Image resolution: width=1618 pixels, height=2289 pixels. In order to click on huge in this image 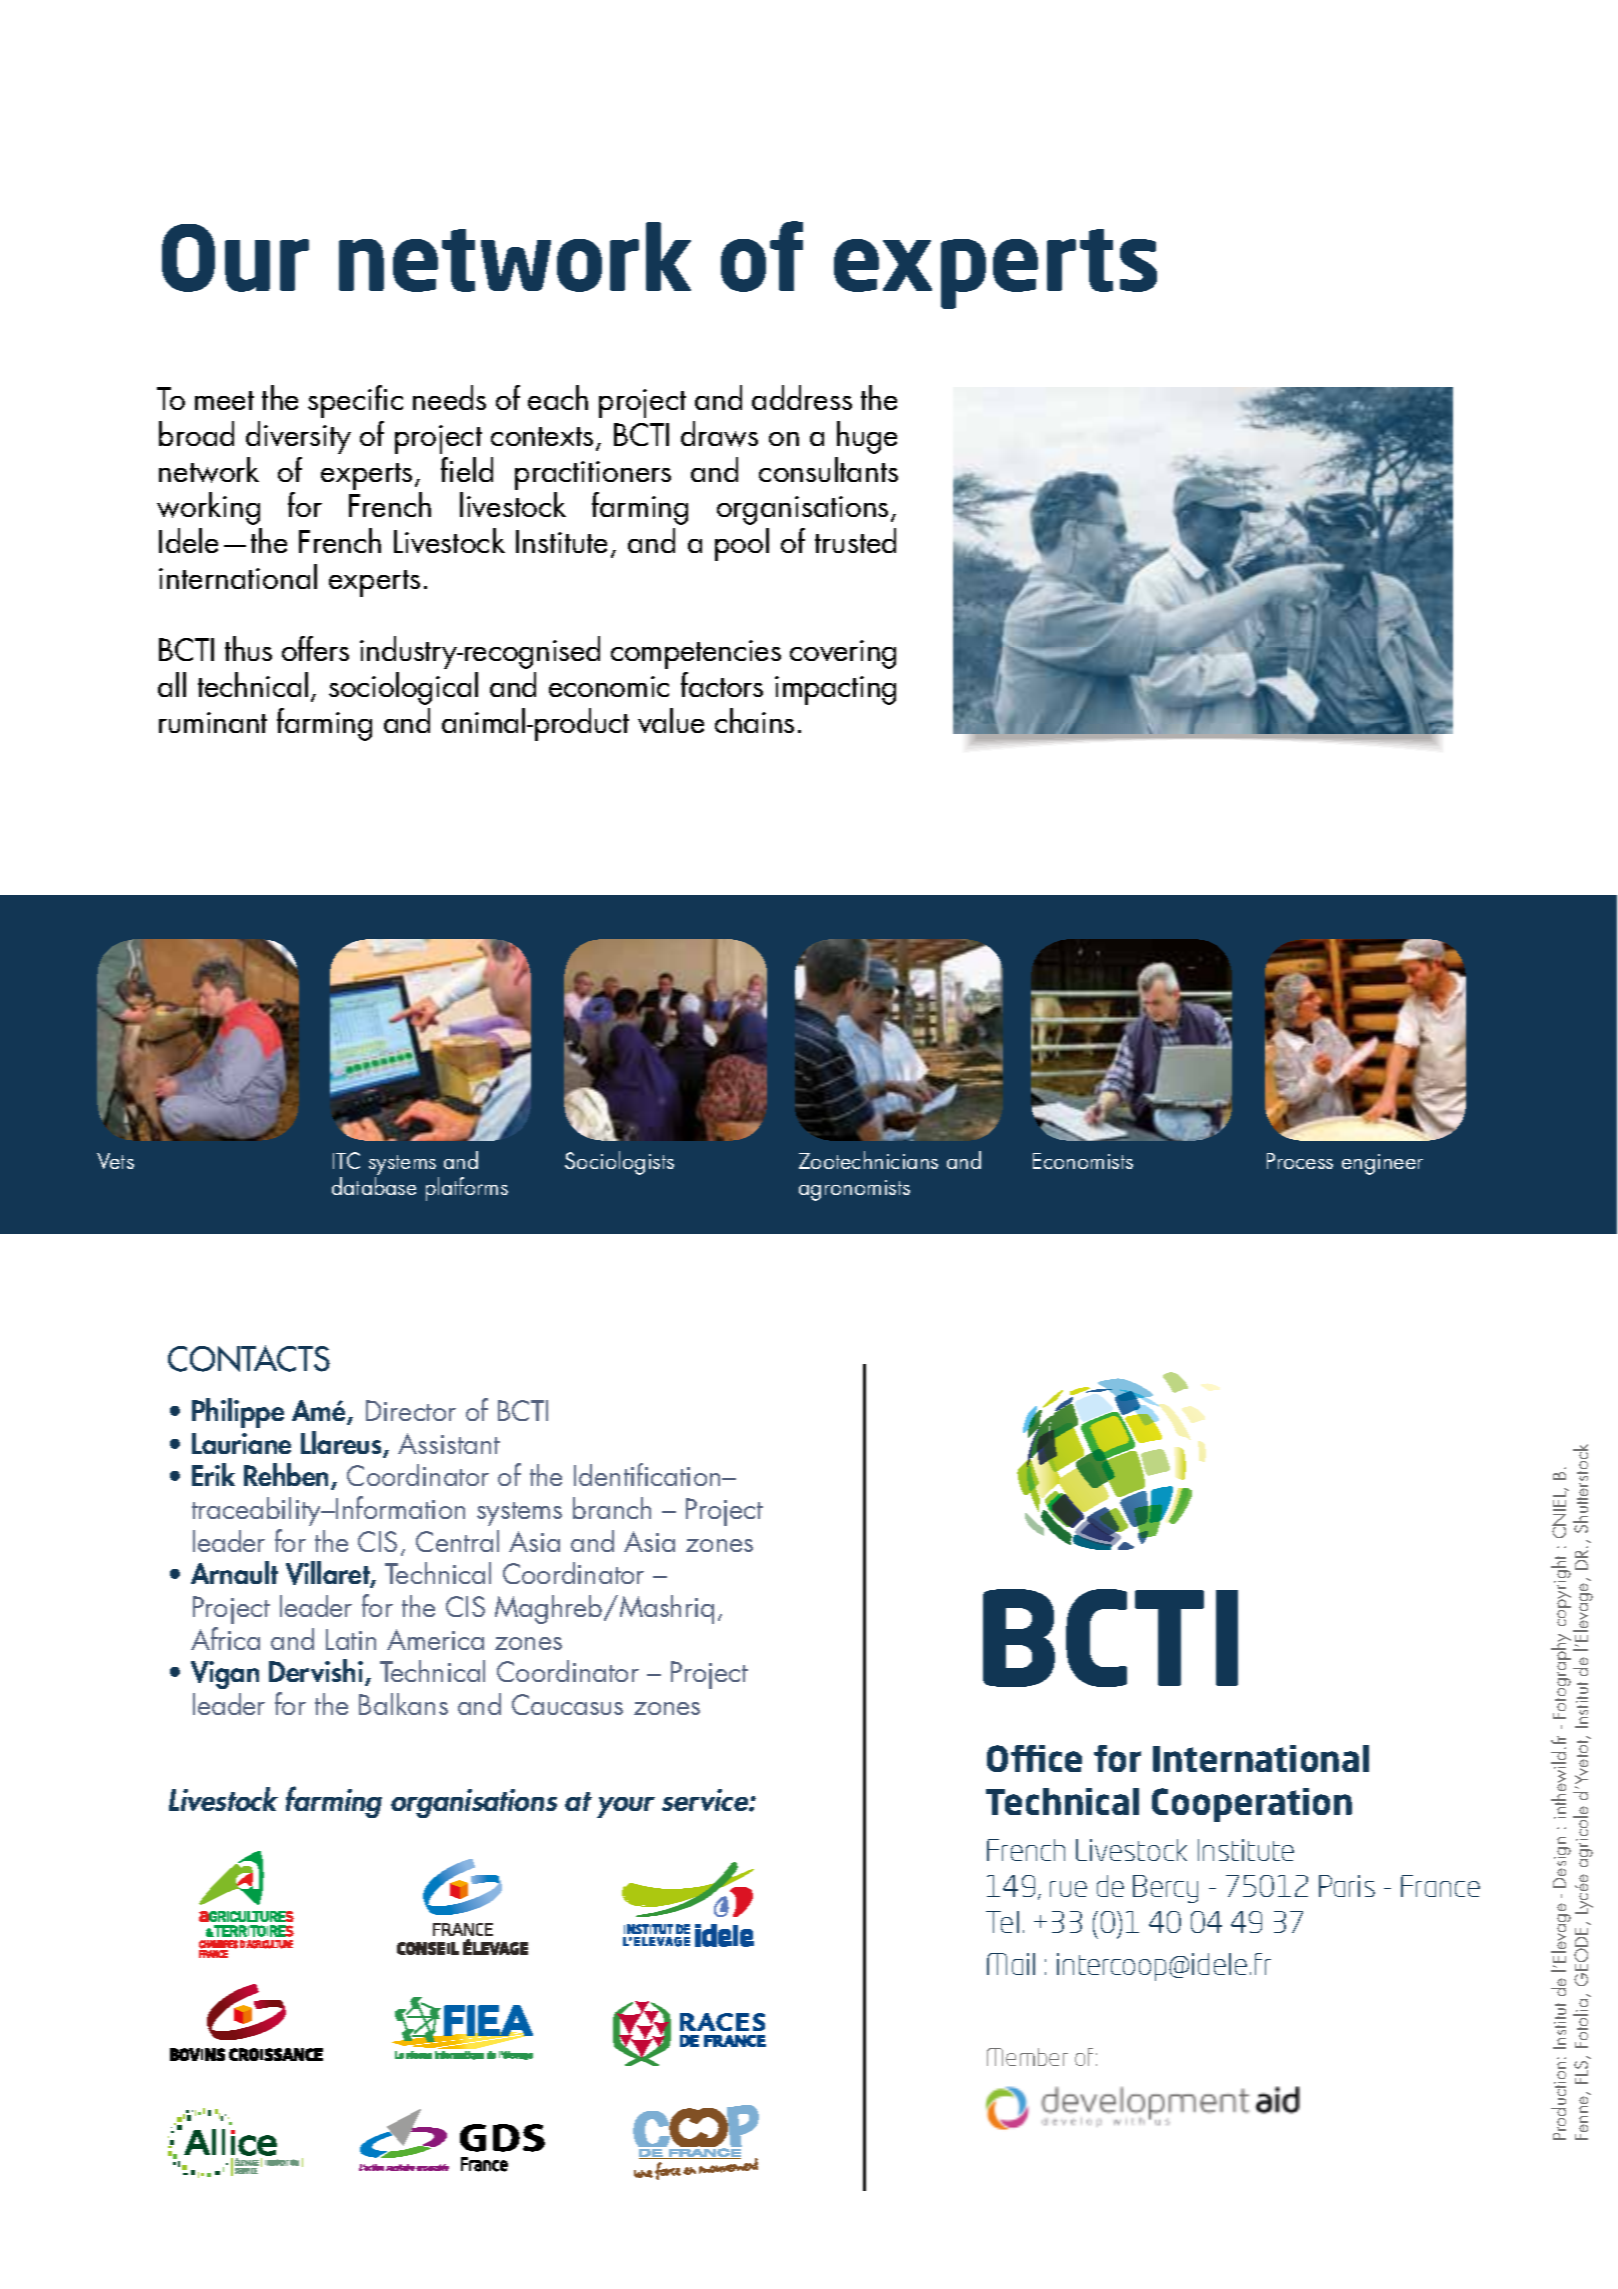, I will do `click(867, 437)`.
